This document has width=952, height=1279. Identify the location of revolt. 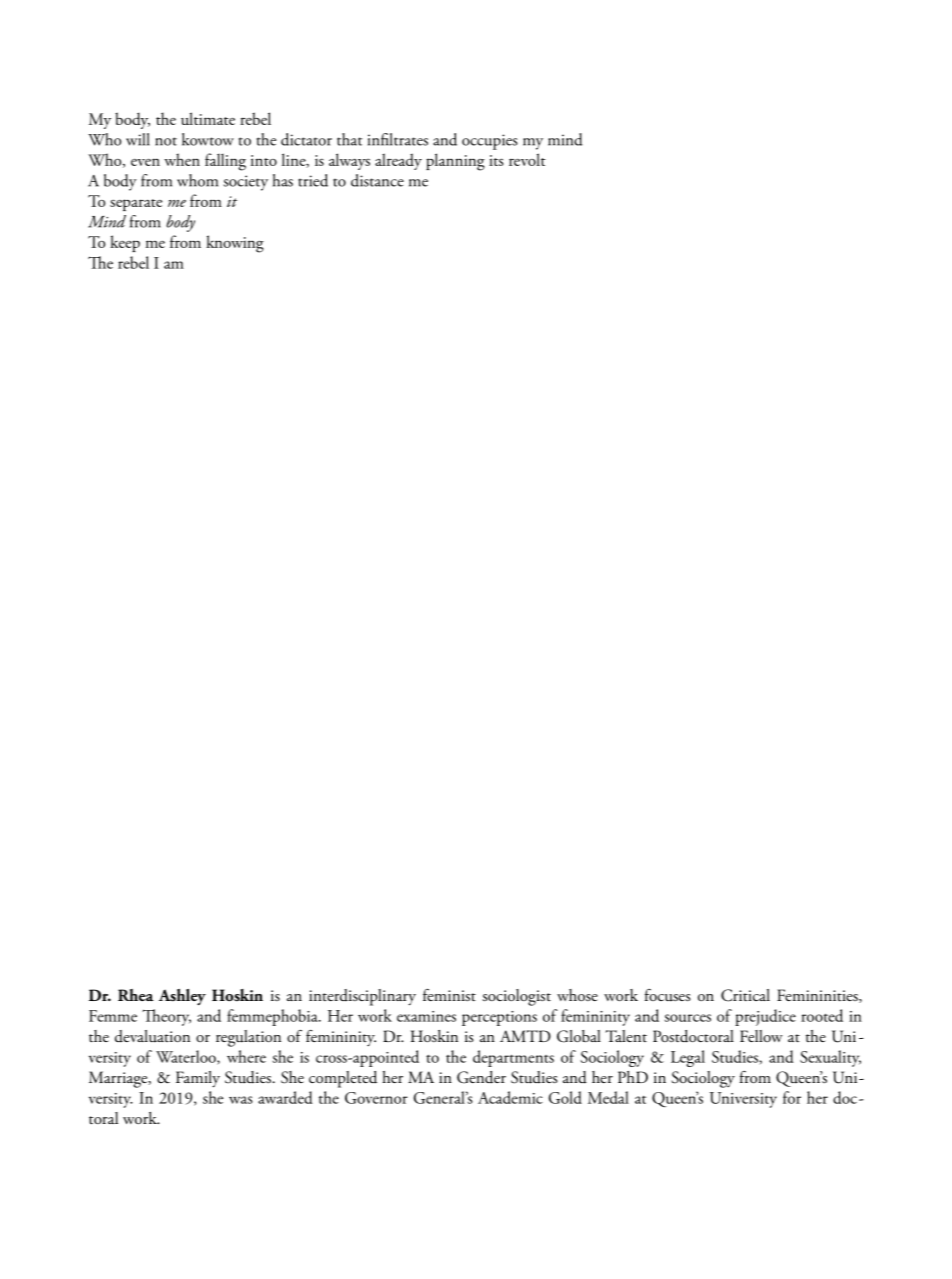
(527, 159).
